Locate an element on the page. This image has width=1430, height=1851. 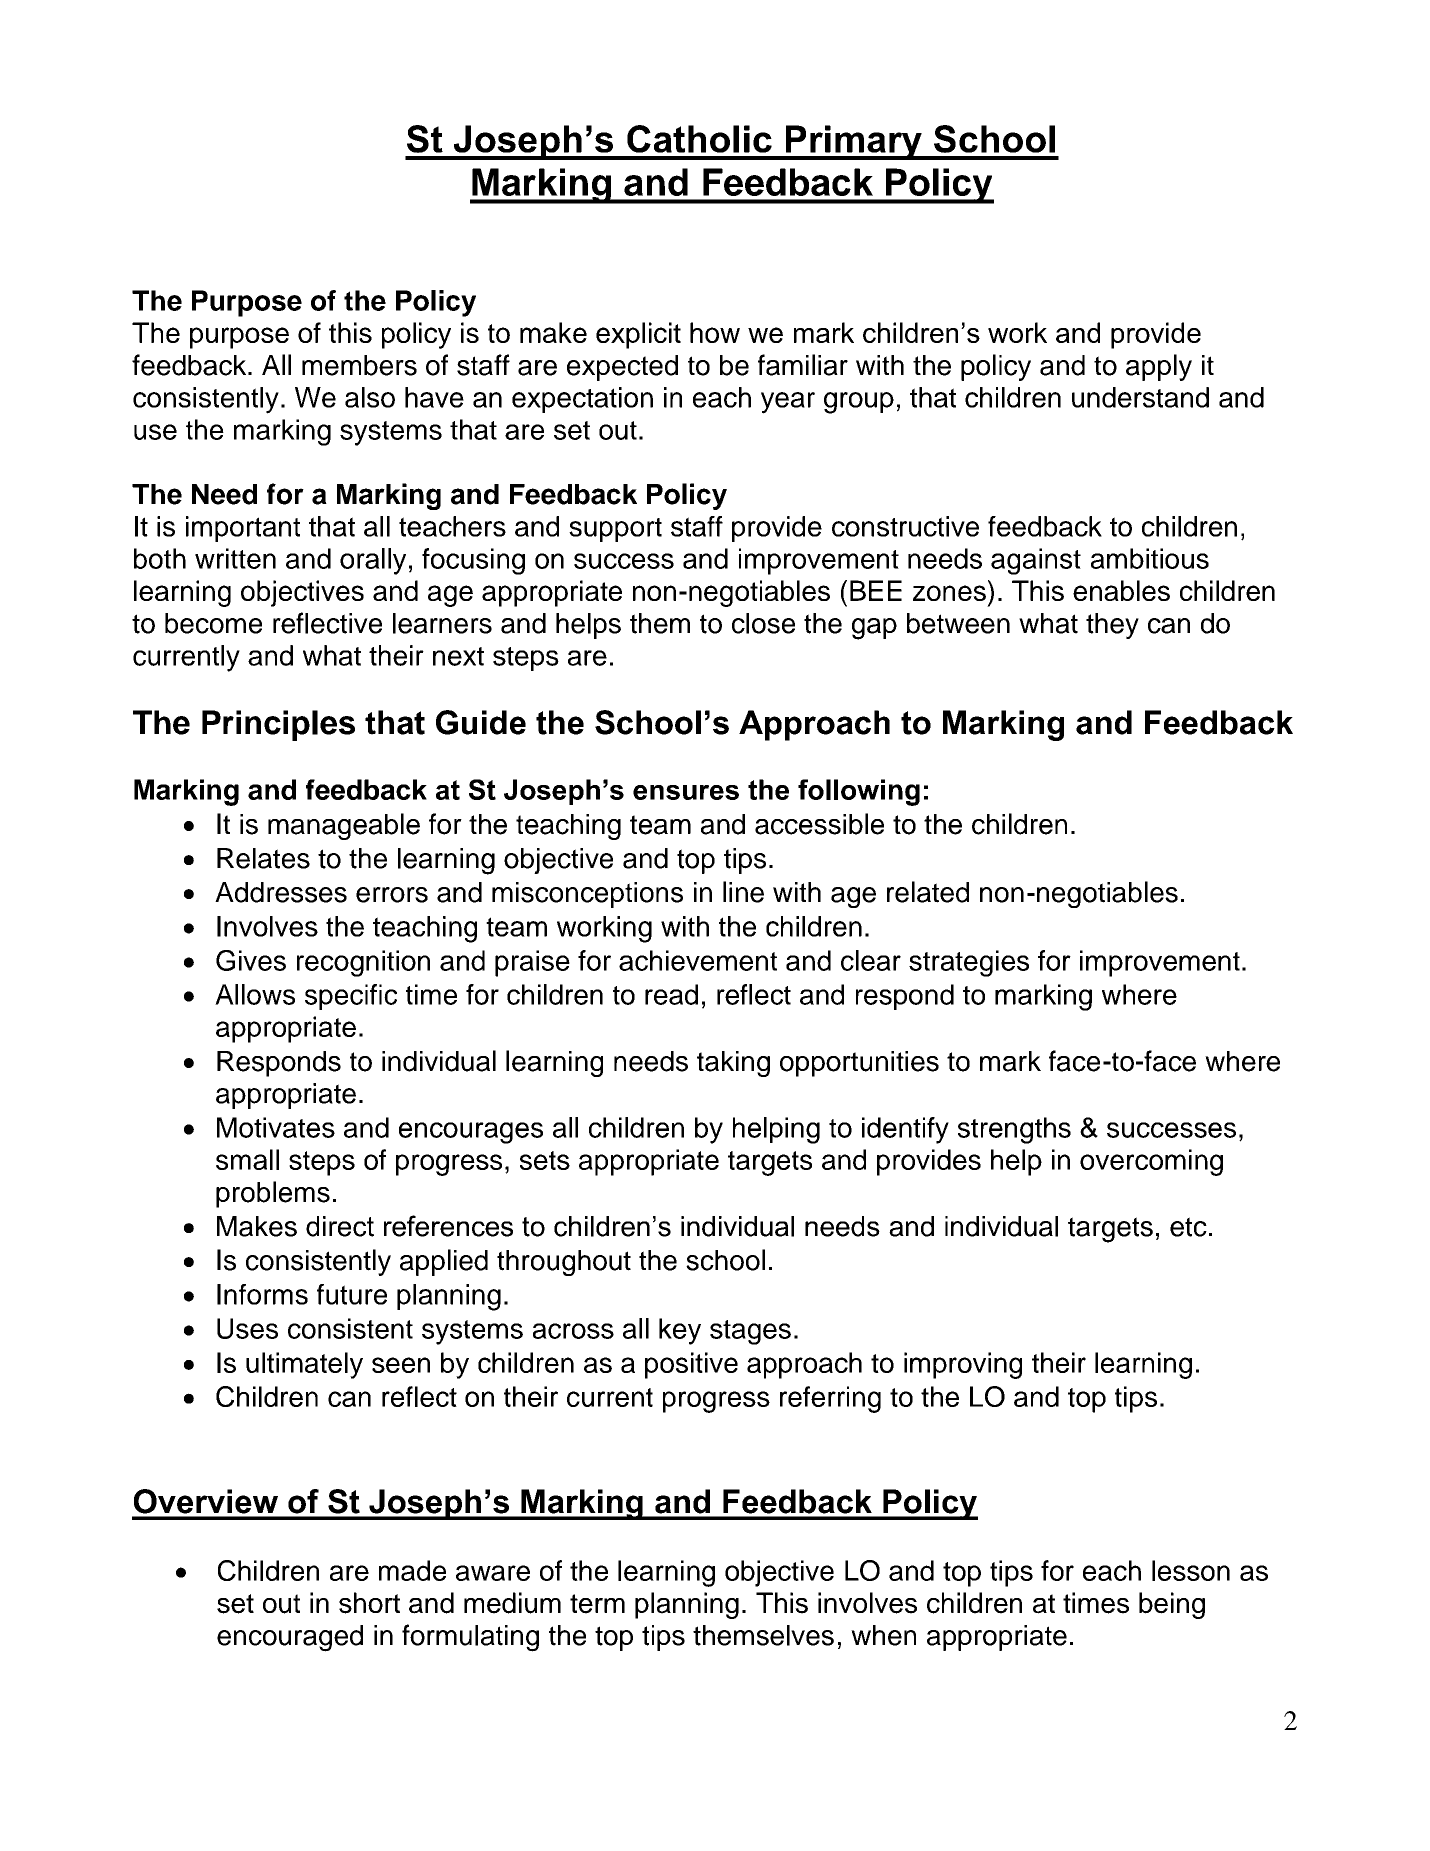
Catholic is located at coordinates (699, 139).
